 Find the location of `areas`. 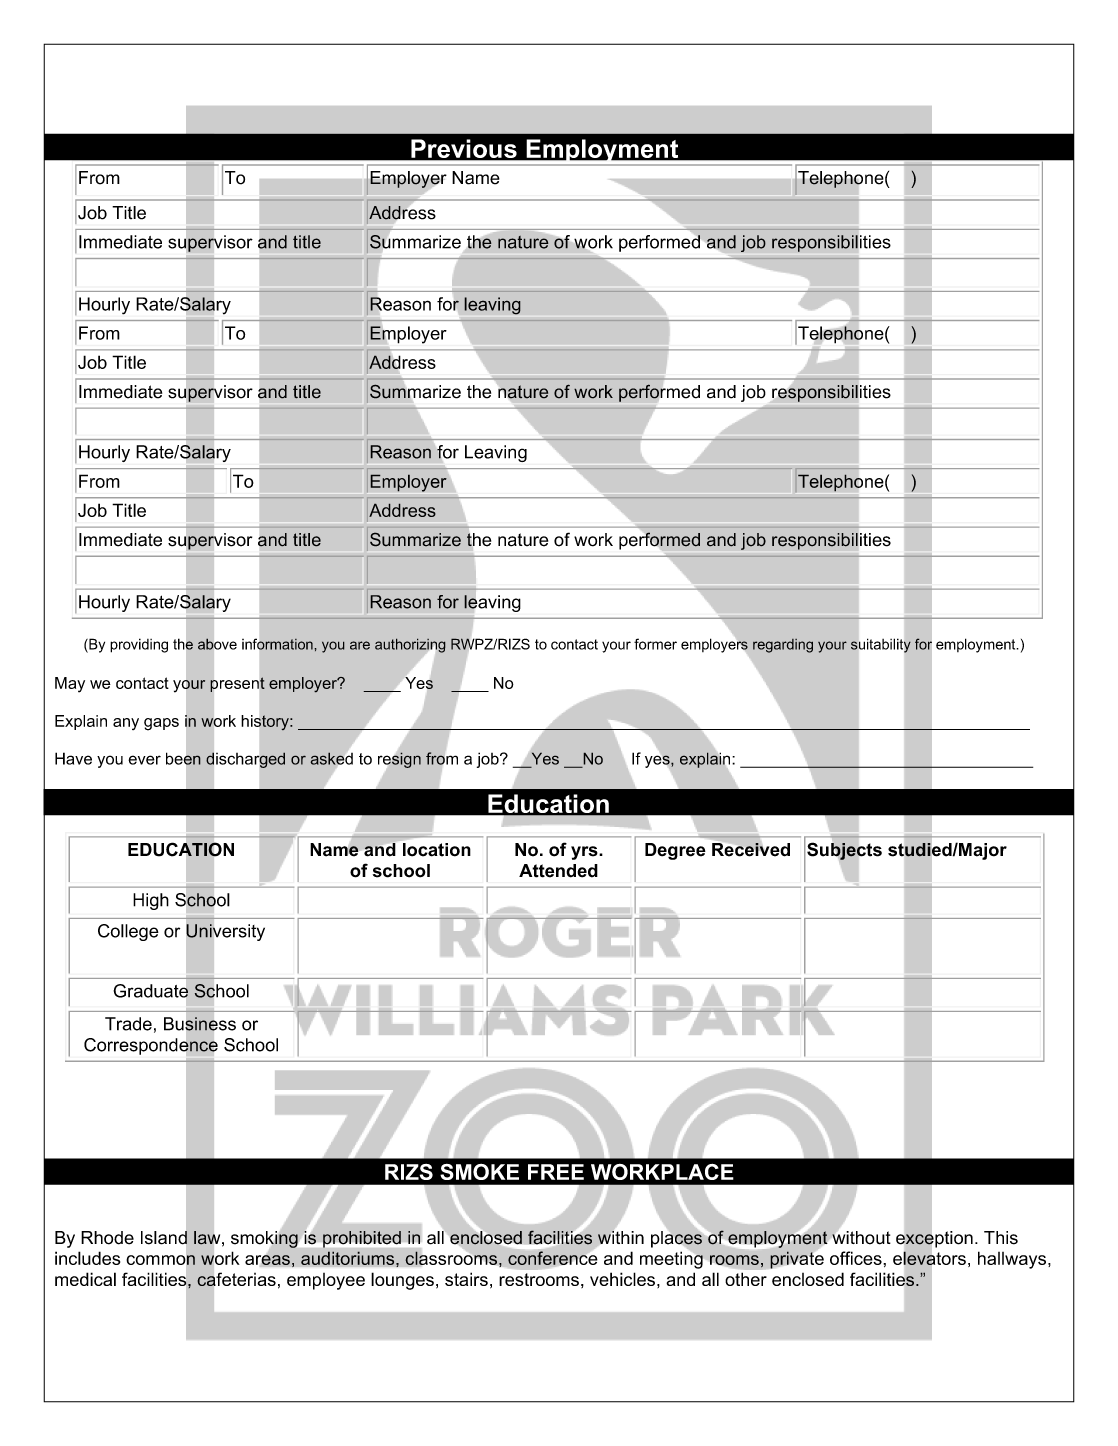

areas is located at coordinates (267, 1260).
